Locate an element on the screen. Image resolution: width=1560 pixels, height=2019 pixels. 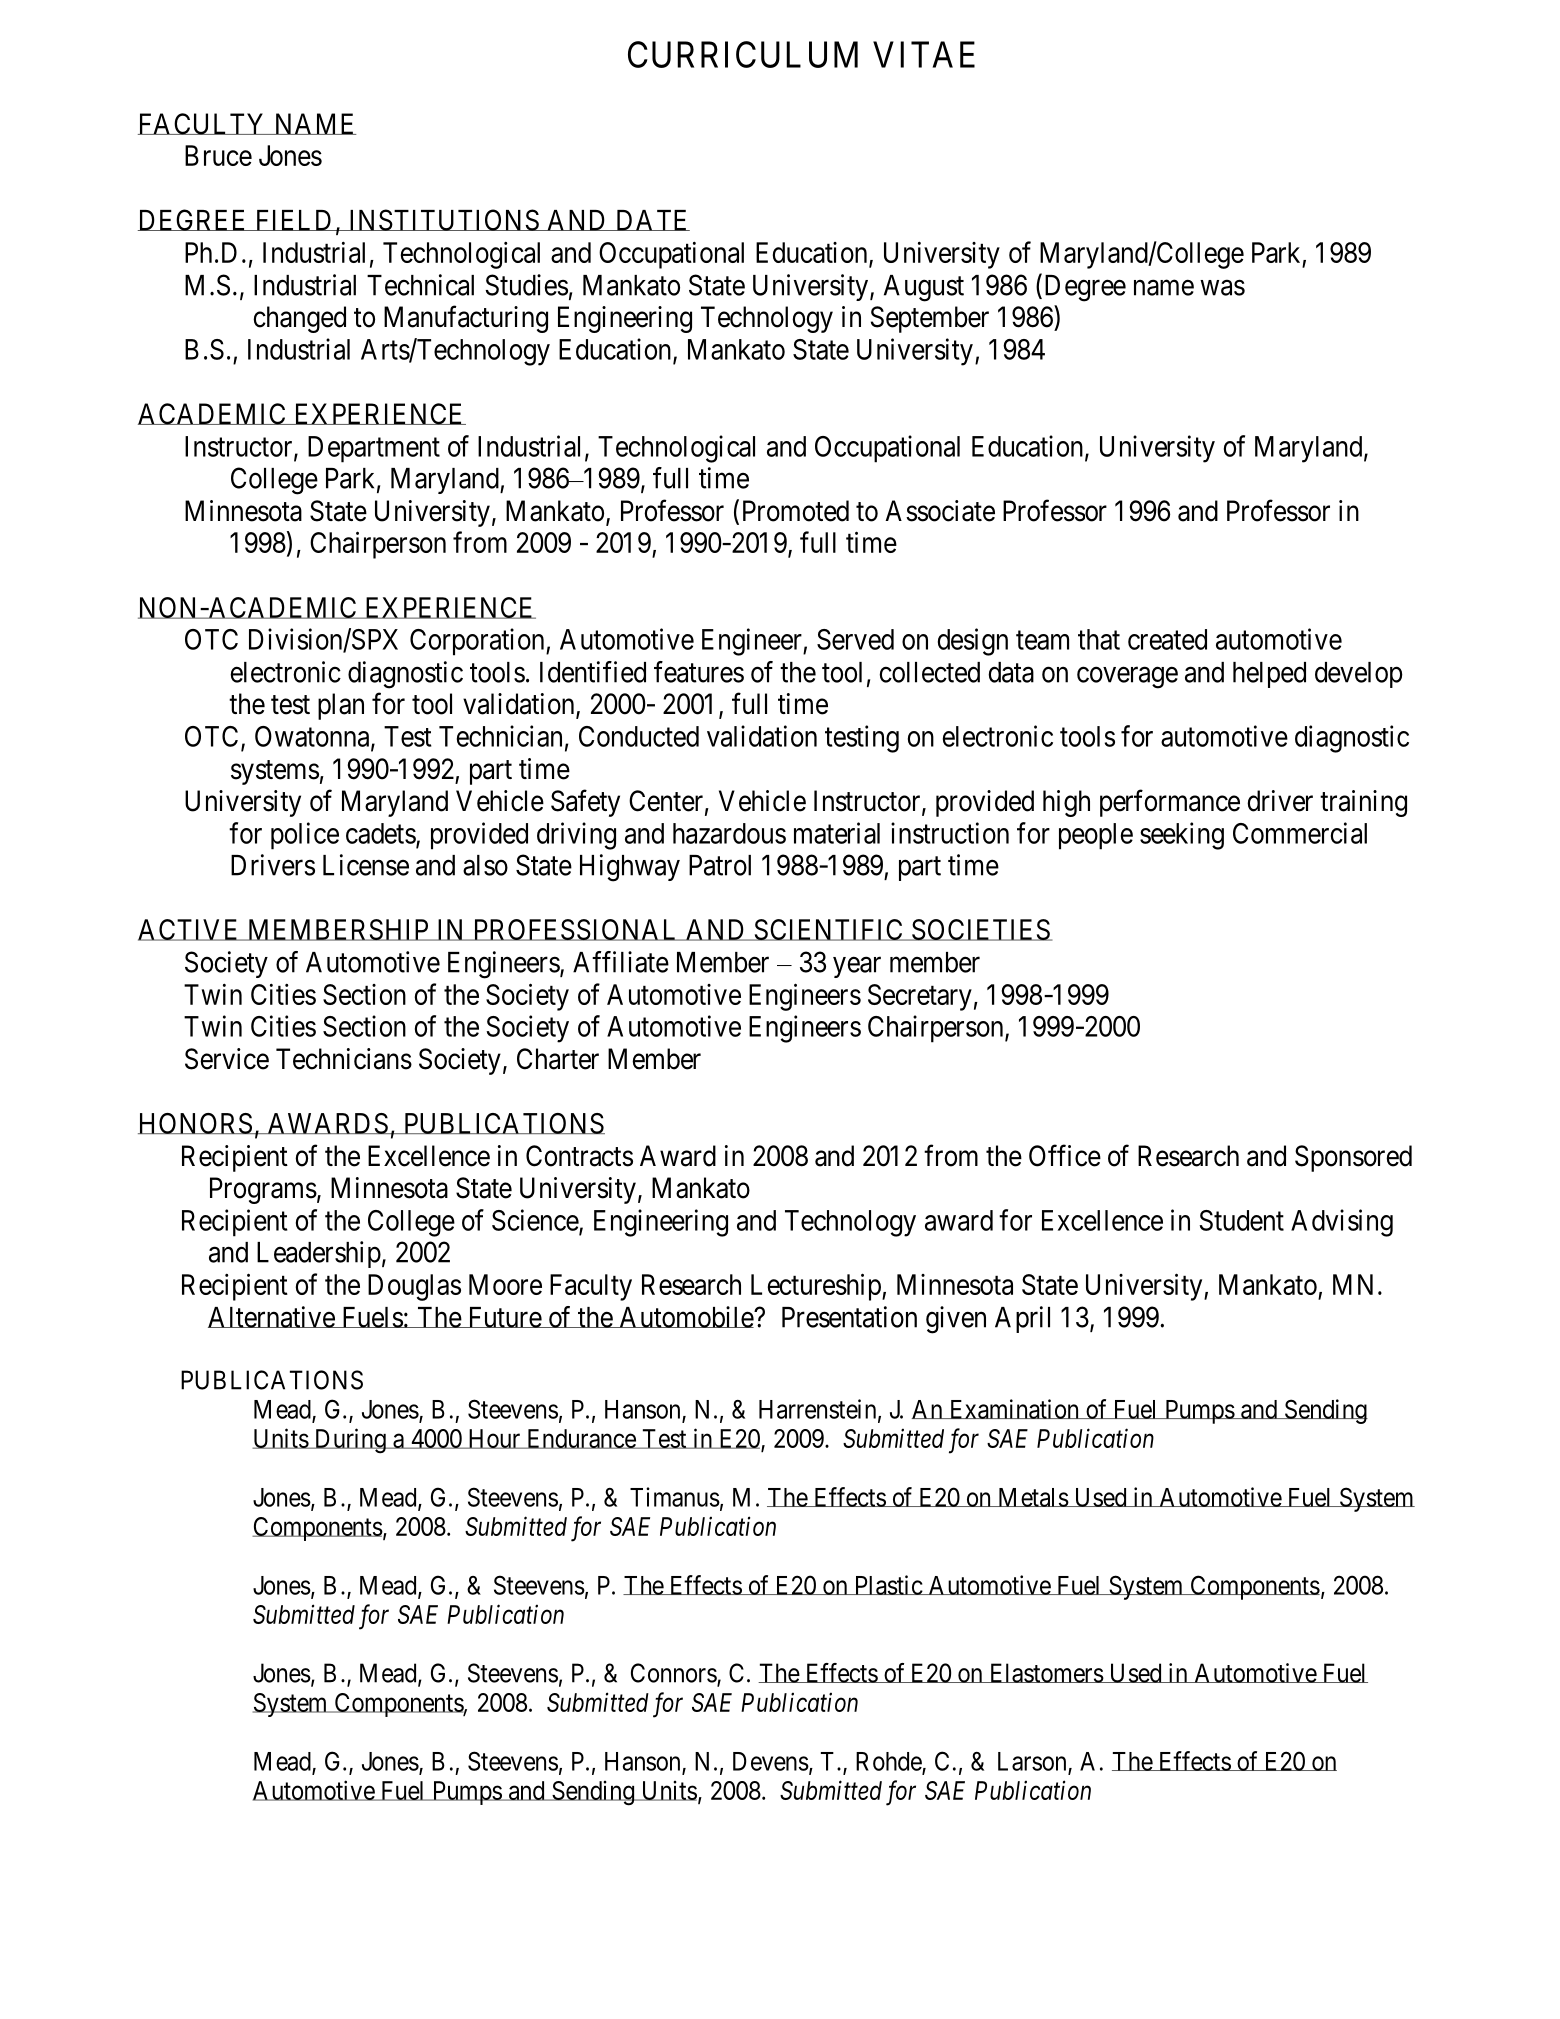
material is located at coordinates (837, 833).
